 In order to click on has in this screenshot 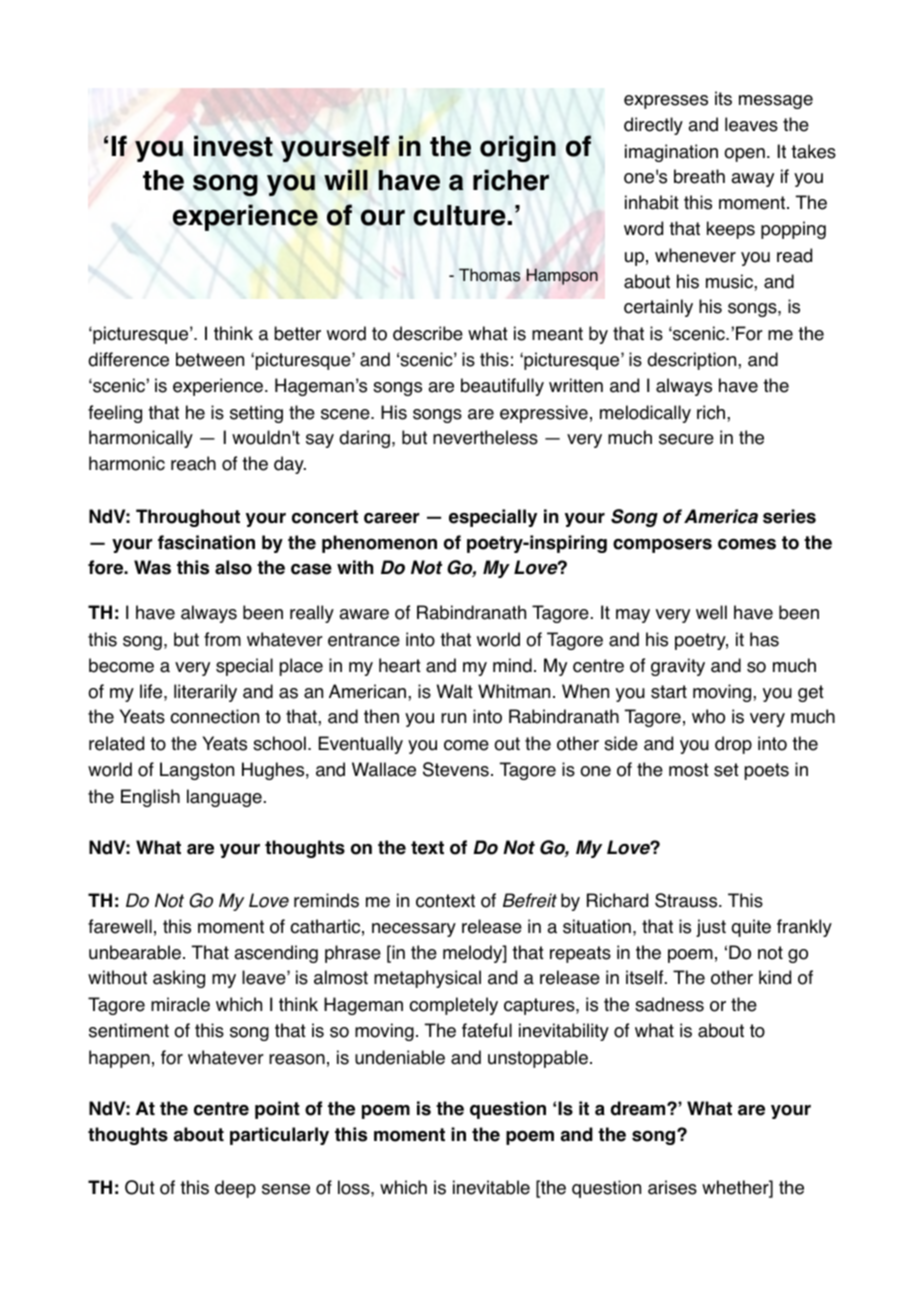, I will do `click(764, 639)`.
